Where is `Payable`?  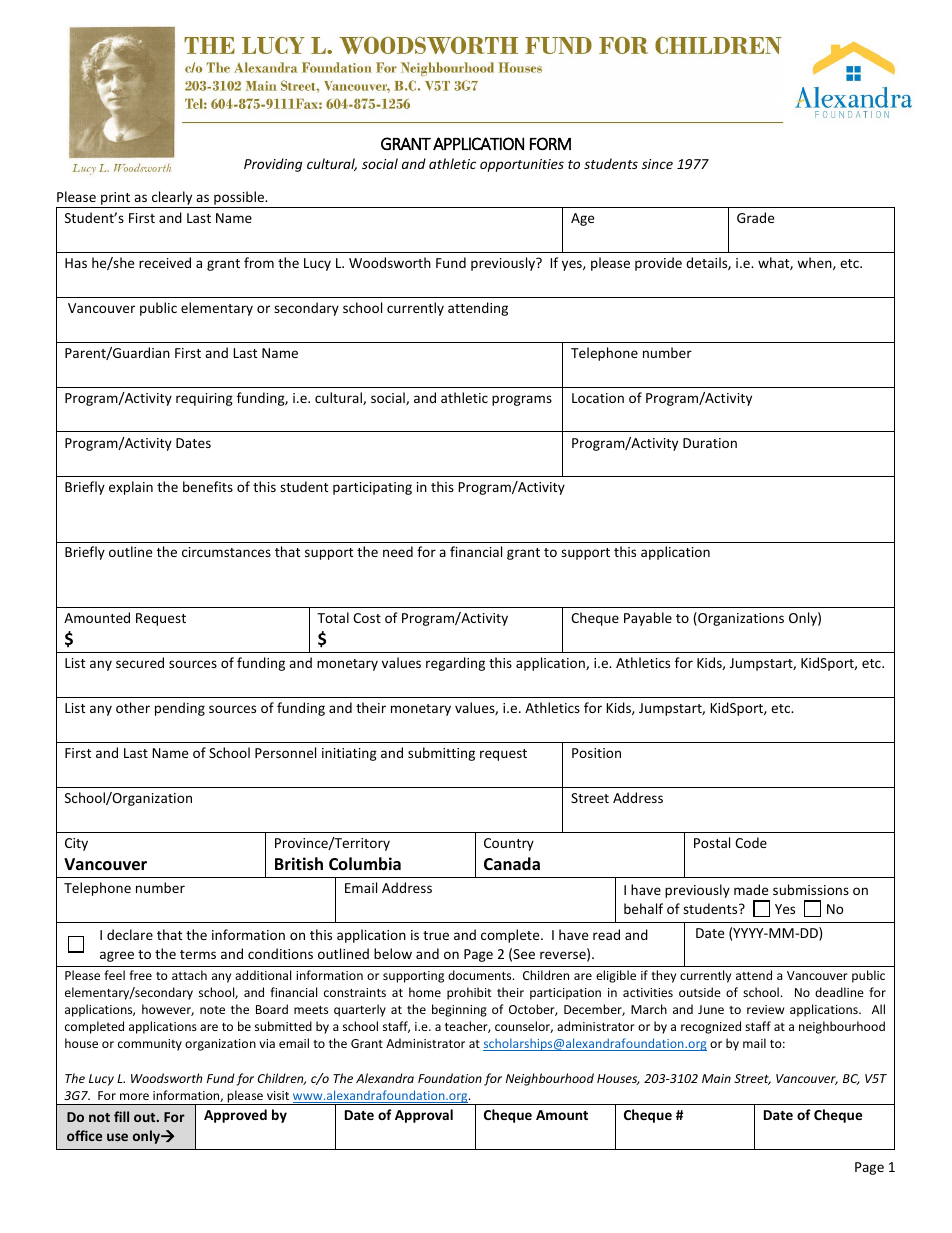 Payable is located at coordinates (648, 619).
